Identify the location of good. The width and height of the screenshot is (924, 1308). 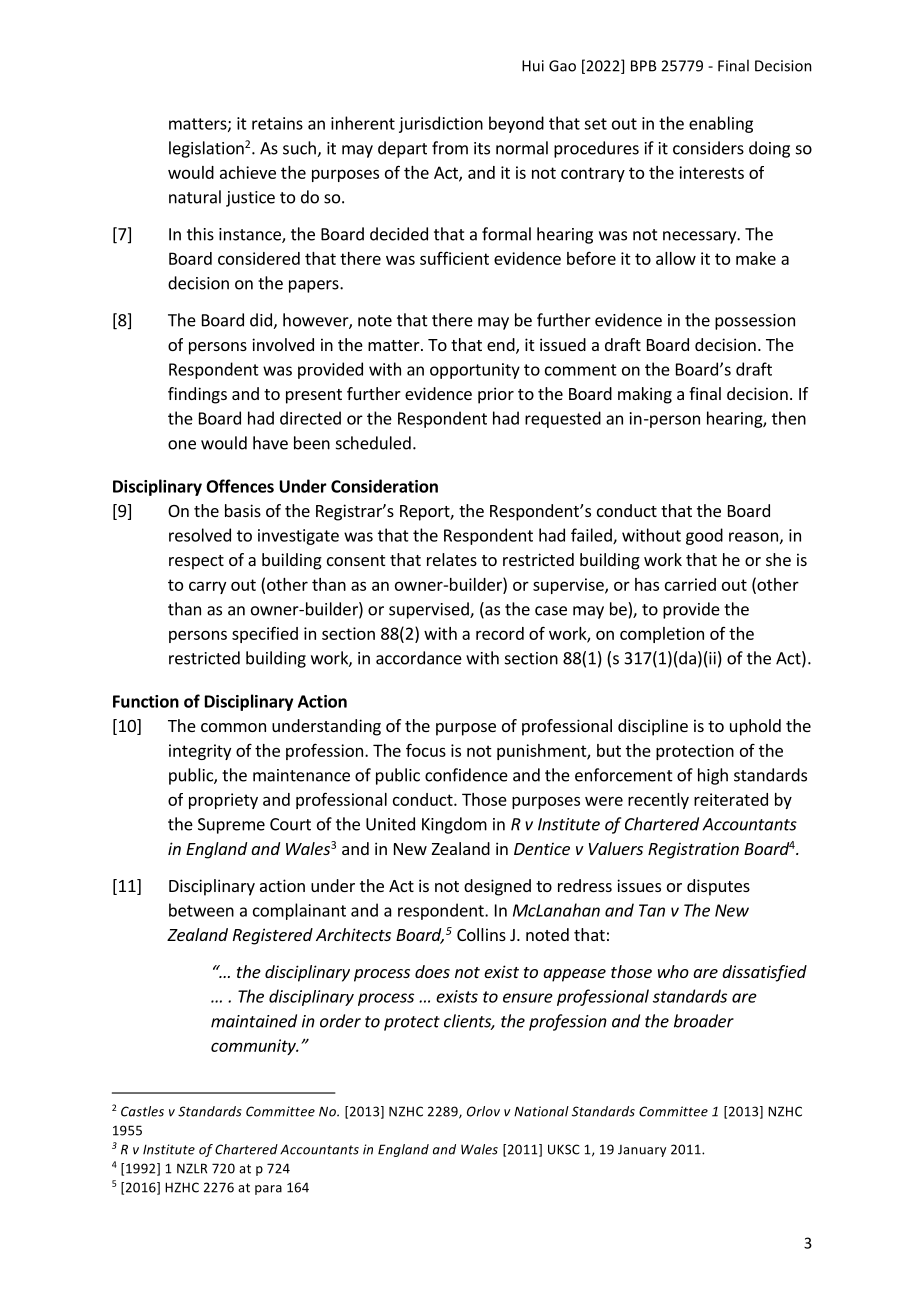
(704, 536).
